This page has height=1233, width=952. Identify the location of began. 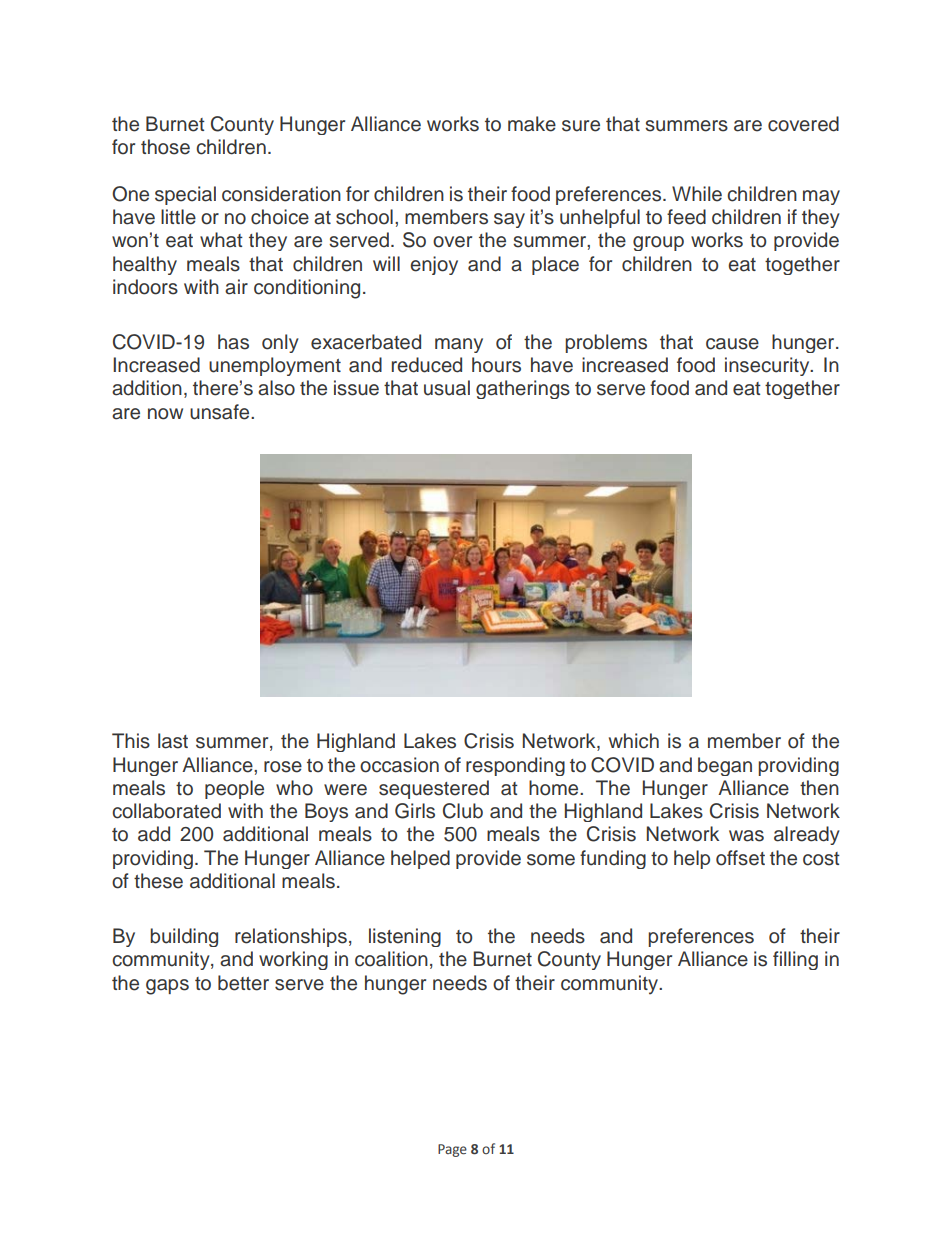
(725, 766).
